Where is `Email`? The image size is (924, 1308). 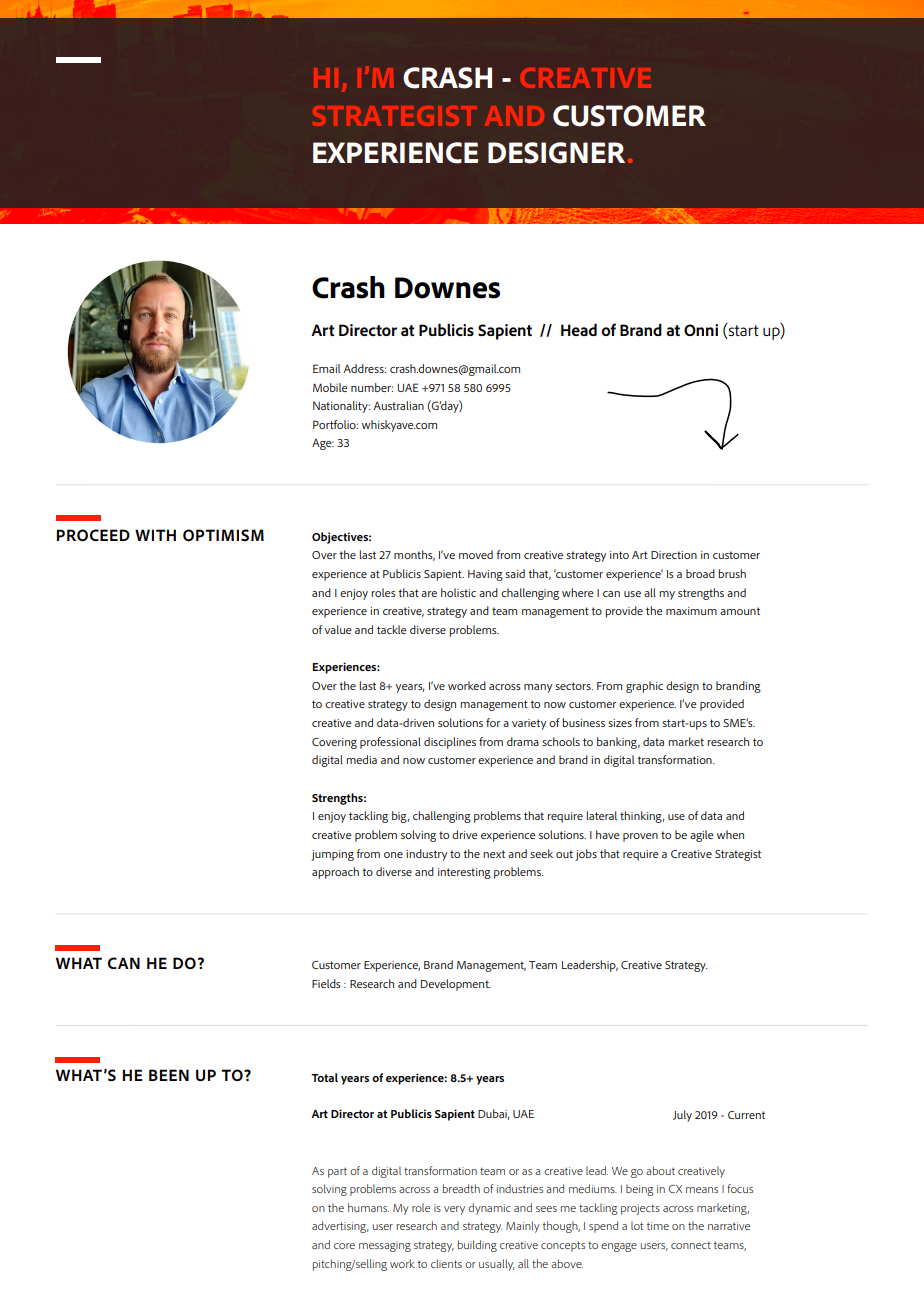
Email is located at coordinates (327, 368).
